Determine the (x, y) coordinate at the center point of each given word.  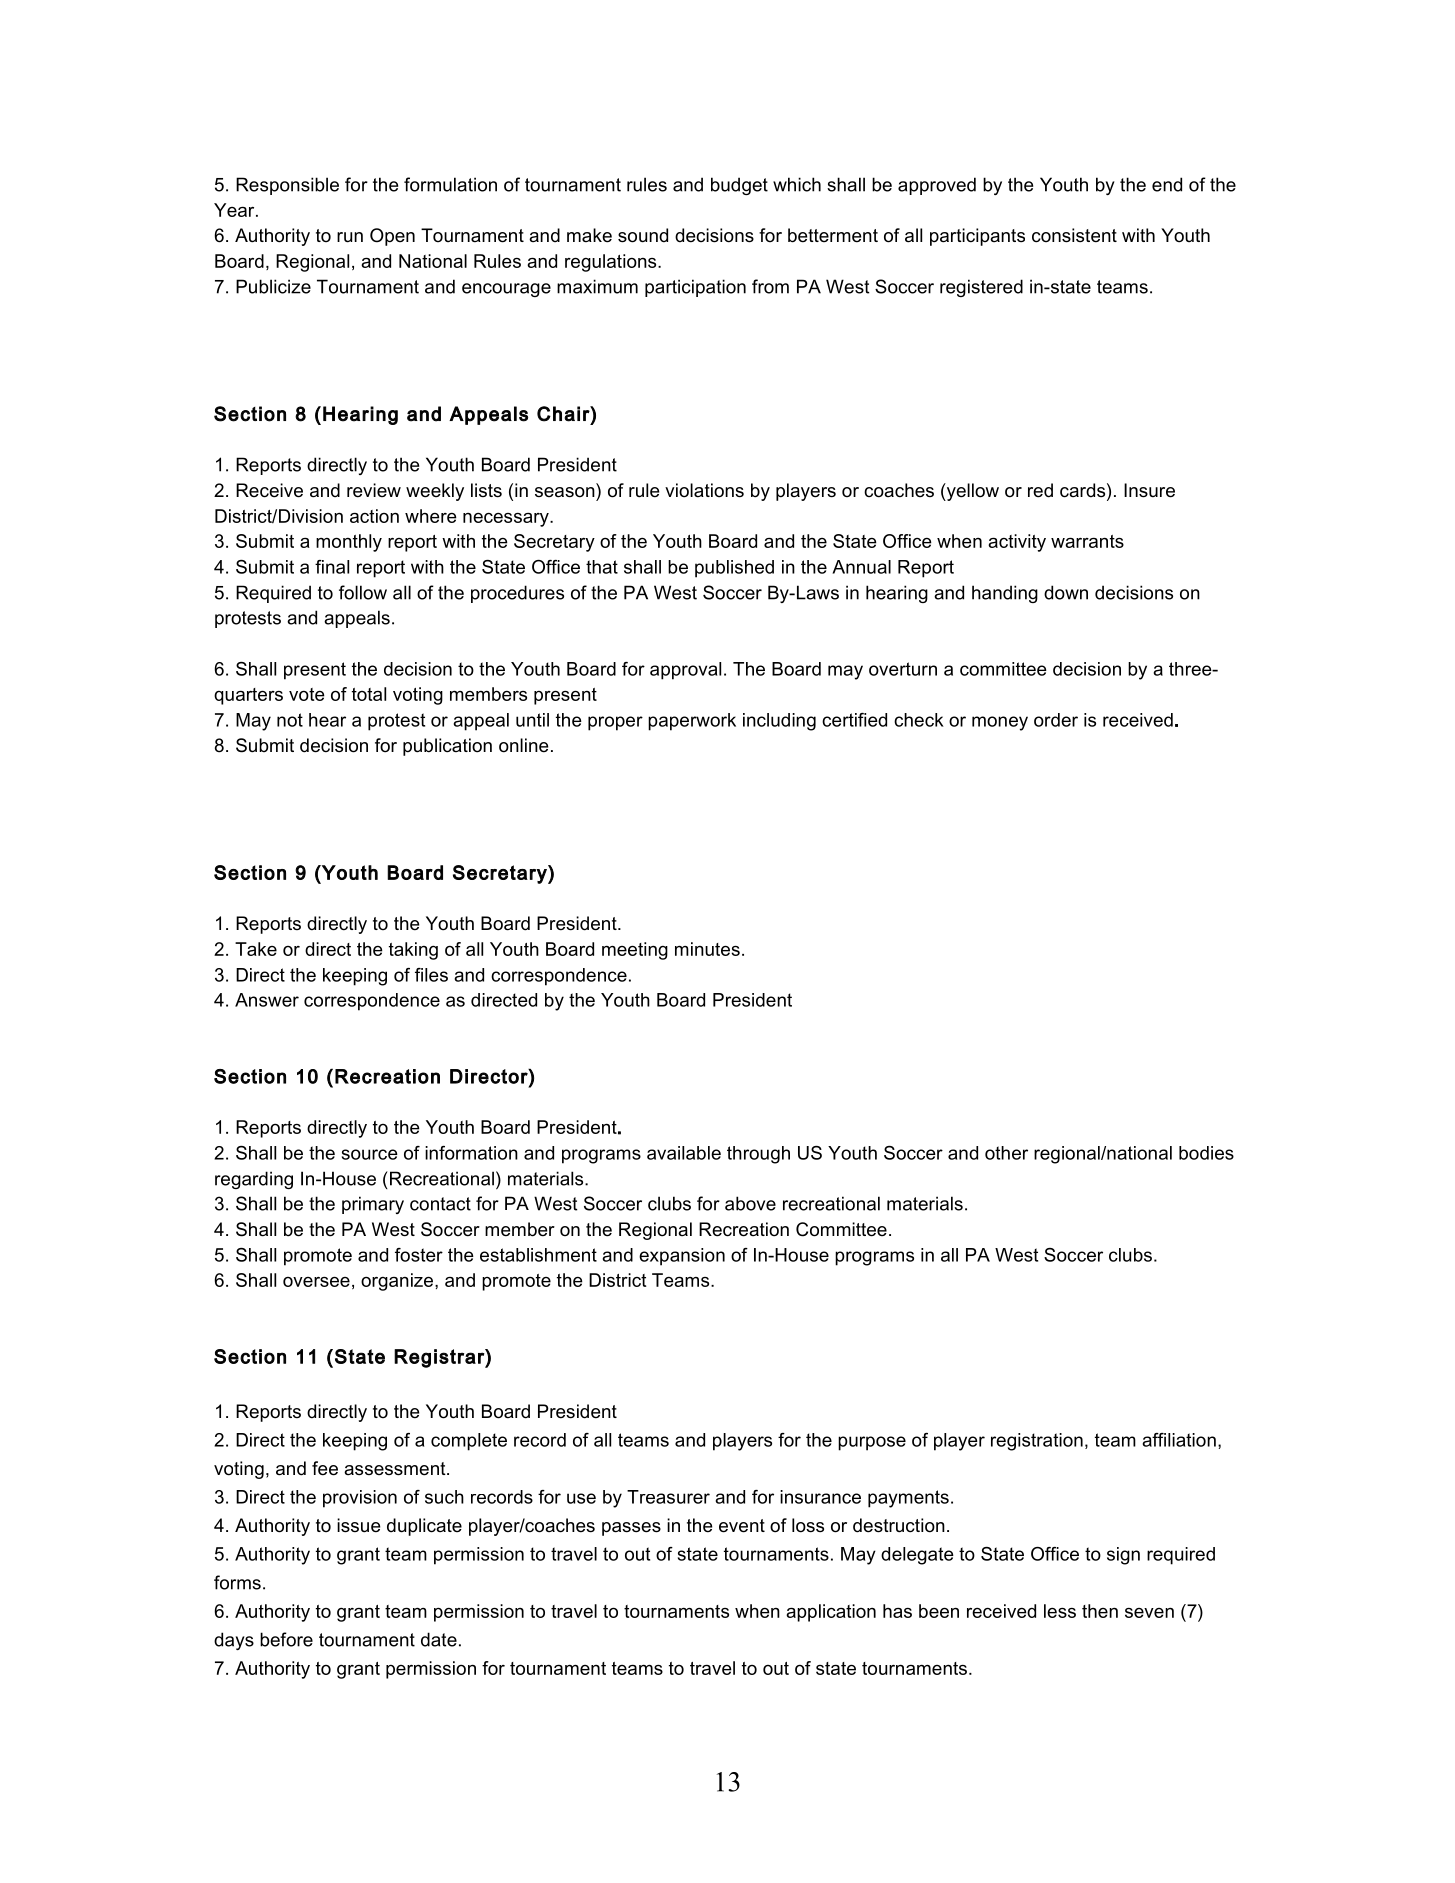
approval (685, 671)
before (286, 1639)
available (684, 1153)
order (1056, 720)
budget (739, 186)
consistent (1074, 235)
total (369, 694)
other (1006, 1153)
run (350, 237)
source (370, 1154)
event (742, 1526)
